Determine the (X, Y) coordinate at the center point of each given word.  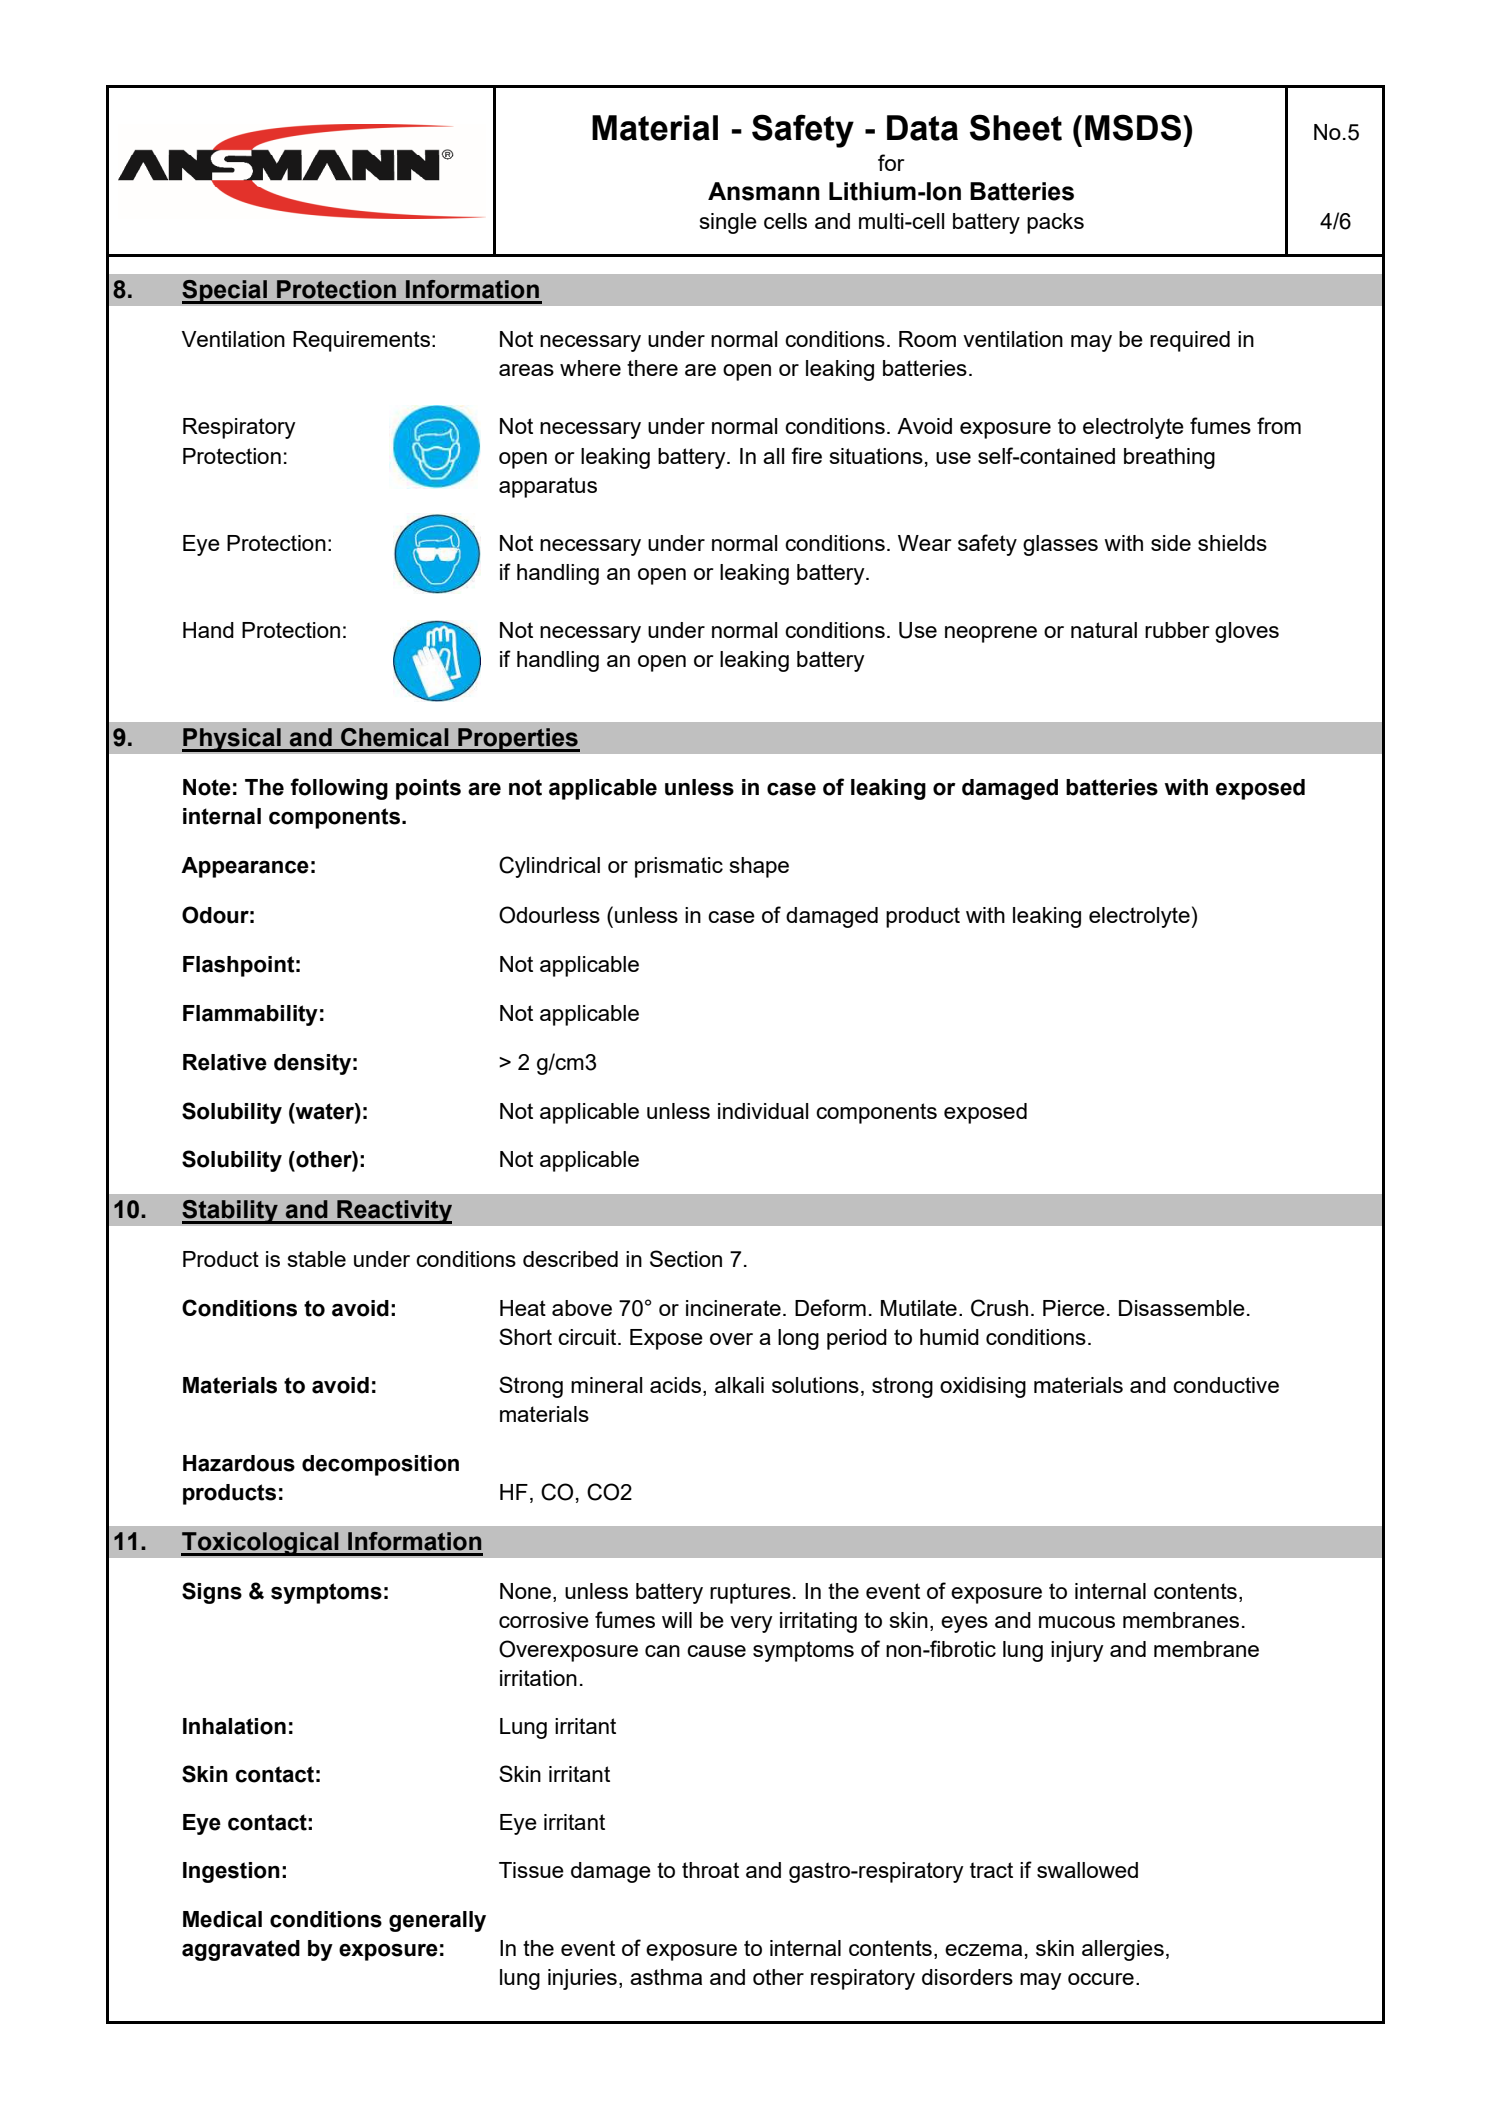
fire (806, 455)
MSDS (1133, 127)
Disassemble (1182, 1308)
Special (225, 292)
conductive (1226, 1385)
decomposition (380, 1465)
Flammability (250, 1015)
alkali (739, 1385)
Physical (232, 740)
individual (763, 1111)
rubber (1177, 630)
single (728, 223)
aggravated (241, 1950)
